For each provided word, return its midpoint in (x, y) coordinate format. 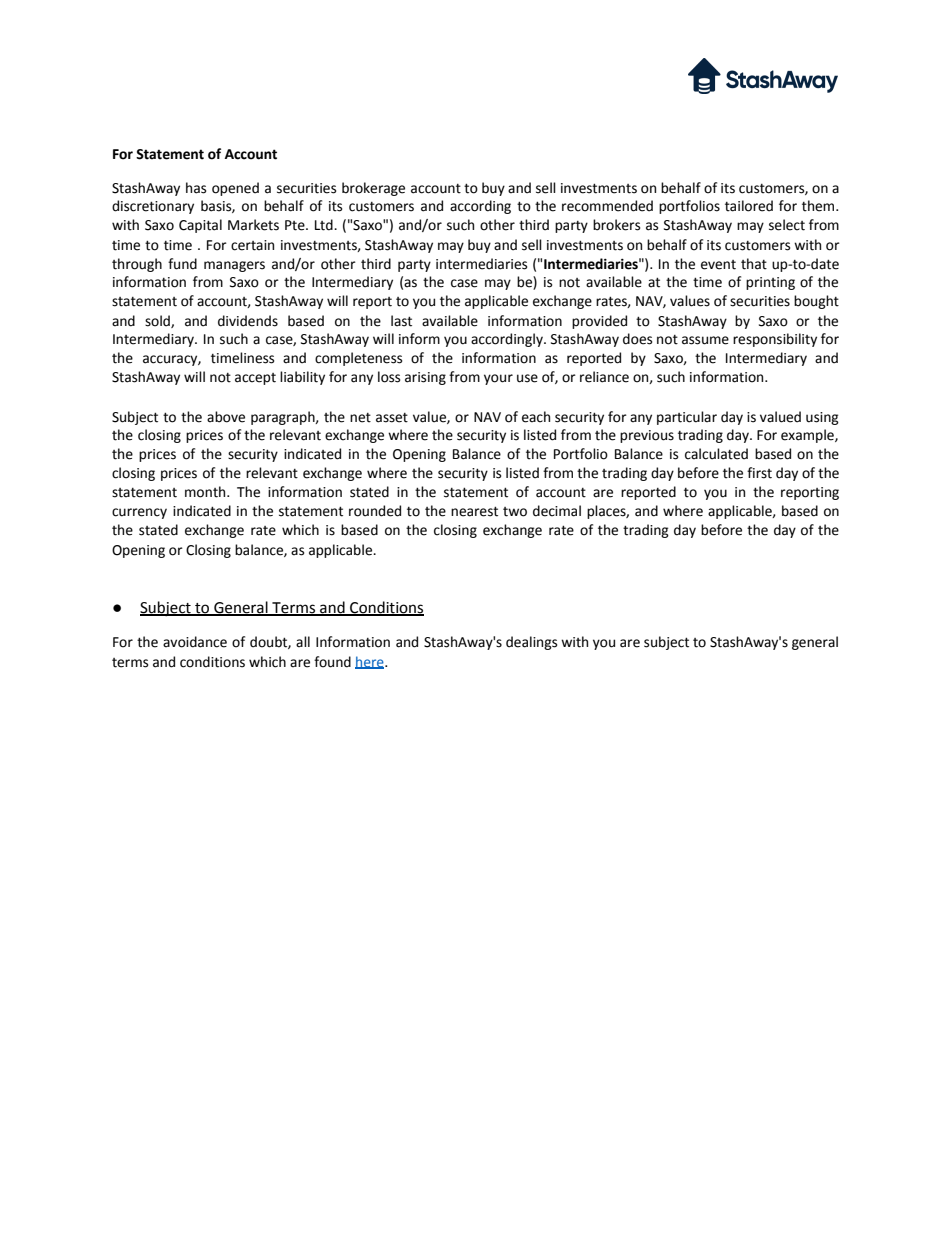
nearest (474, 511)
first (759, 473)
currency (139, 513)
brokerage (373, 189)
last (401, 321)
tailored (749, 206)
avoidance (195, 642)
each (536, 417)
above (226, 417)
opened (235, 189)
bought (816, 302)
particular (687, 418)
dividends (248, 321)
